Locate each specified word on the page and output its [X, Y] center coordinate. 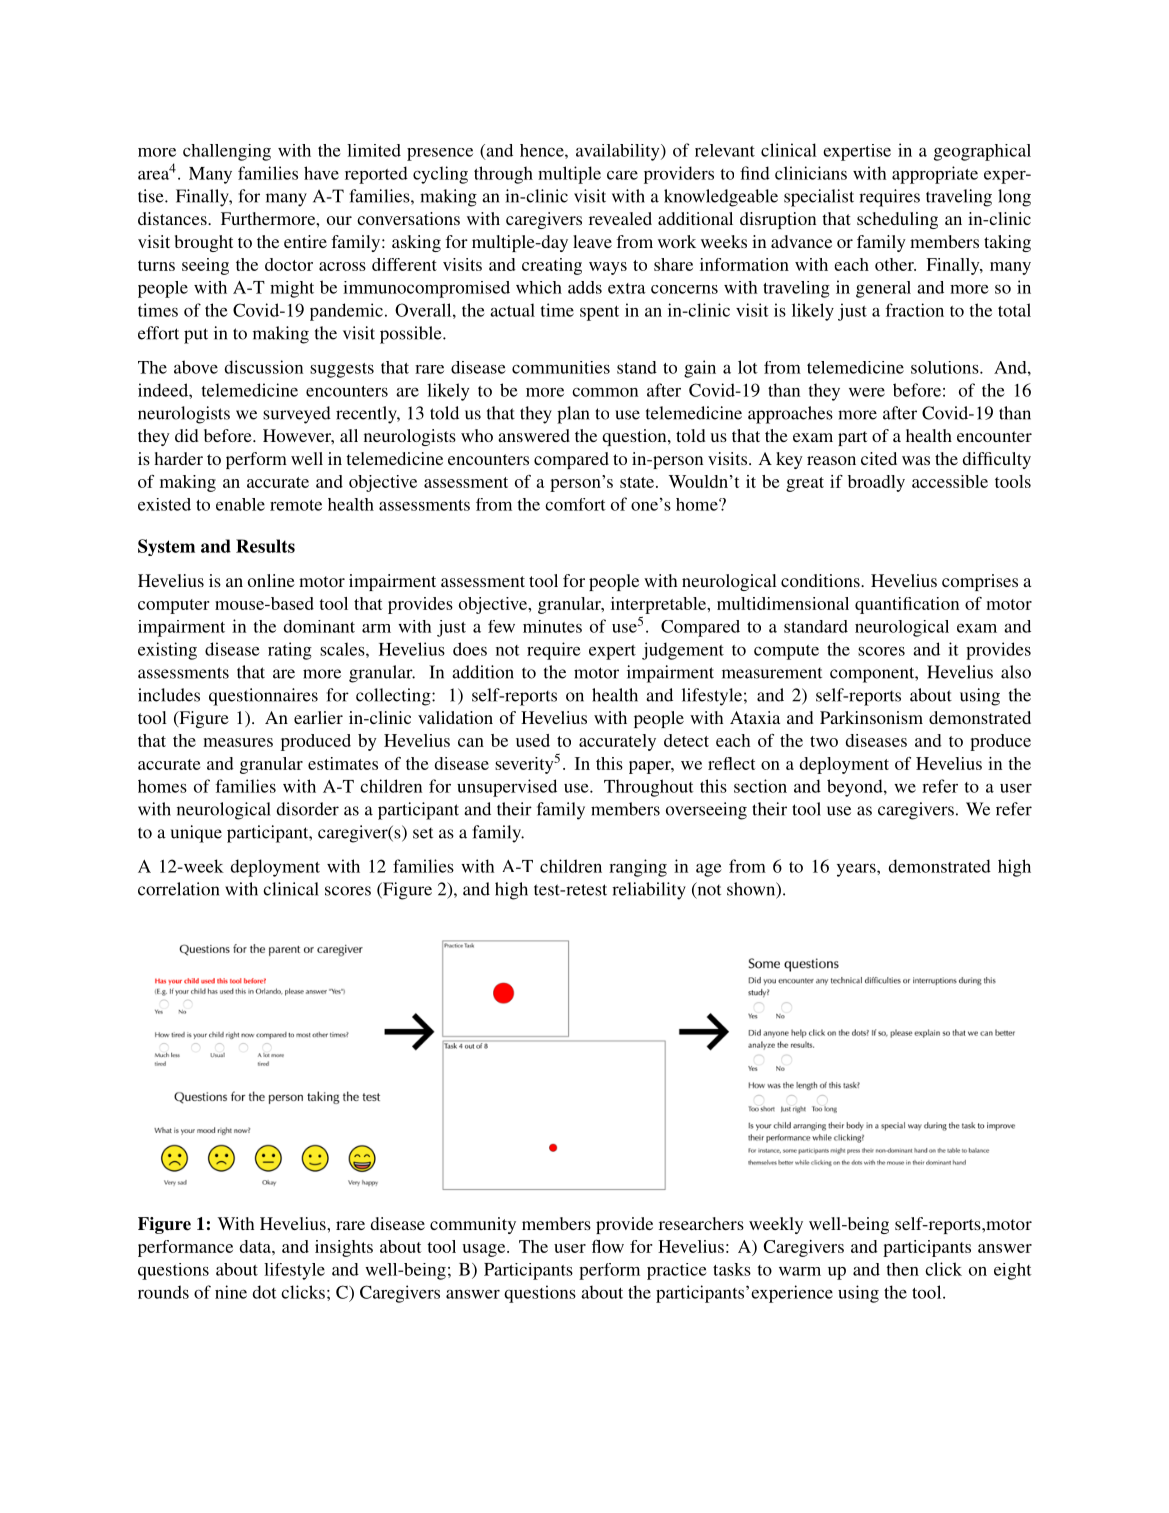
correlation [178, 889]
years [857, 870]
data [256, 1246]
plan [573, 415]
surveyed [297, 415]
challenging [227, 152]
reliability [649, 891]
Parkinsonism [871, 717]
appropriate [935, 175]
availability [619, 152]
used [533, 740]
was [916, 460]
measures [238, 742]
